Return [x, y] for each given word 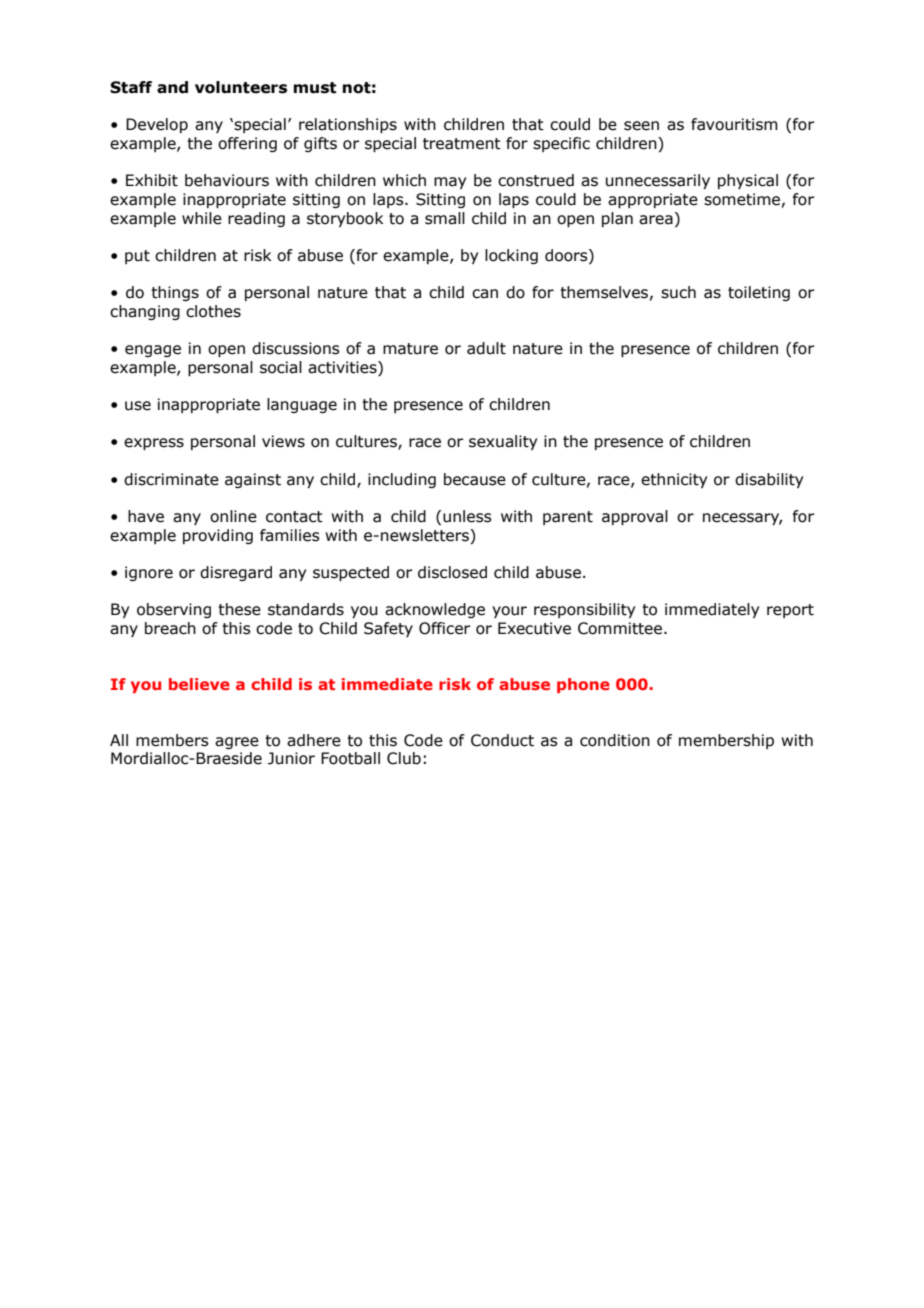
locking [511, 256]
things [175, 293]
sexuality [503, 442]
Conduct [502, 740]
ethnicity [674, 480]
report [790, 611]
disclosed [452, 572]
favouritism [734, 124]
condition [615, 740]
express [154, 444]
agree [237, 743]
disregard [236, 573]
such [678, 292]
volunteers [241, 87]
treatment [462, 144]
